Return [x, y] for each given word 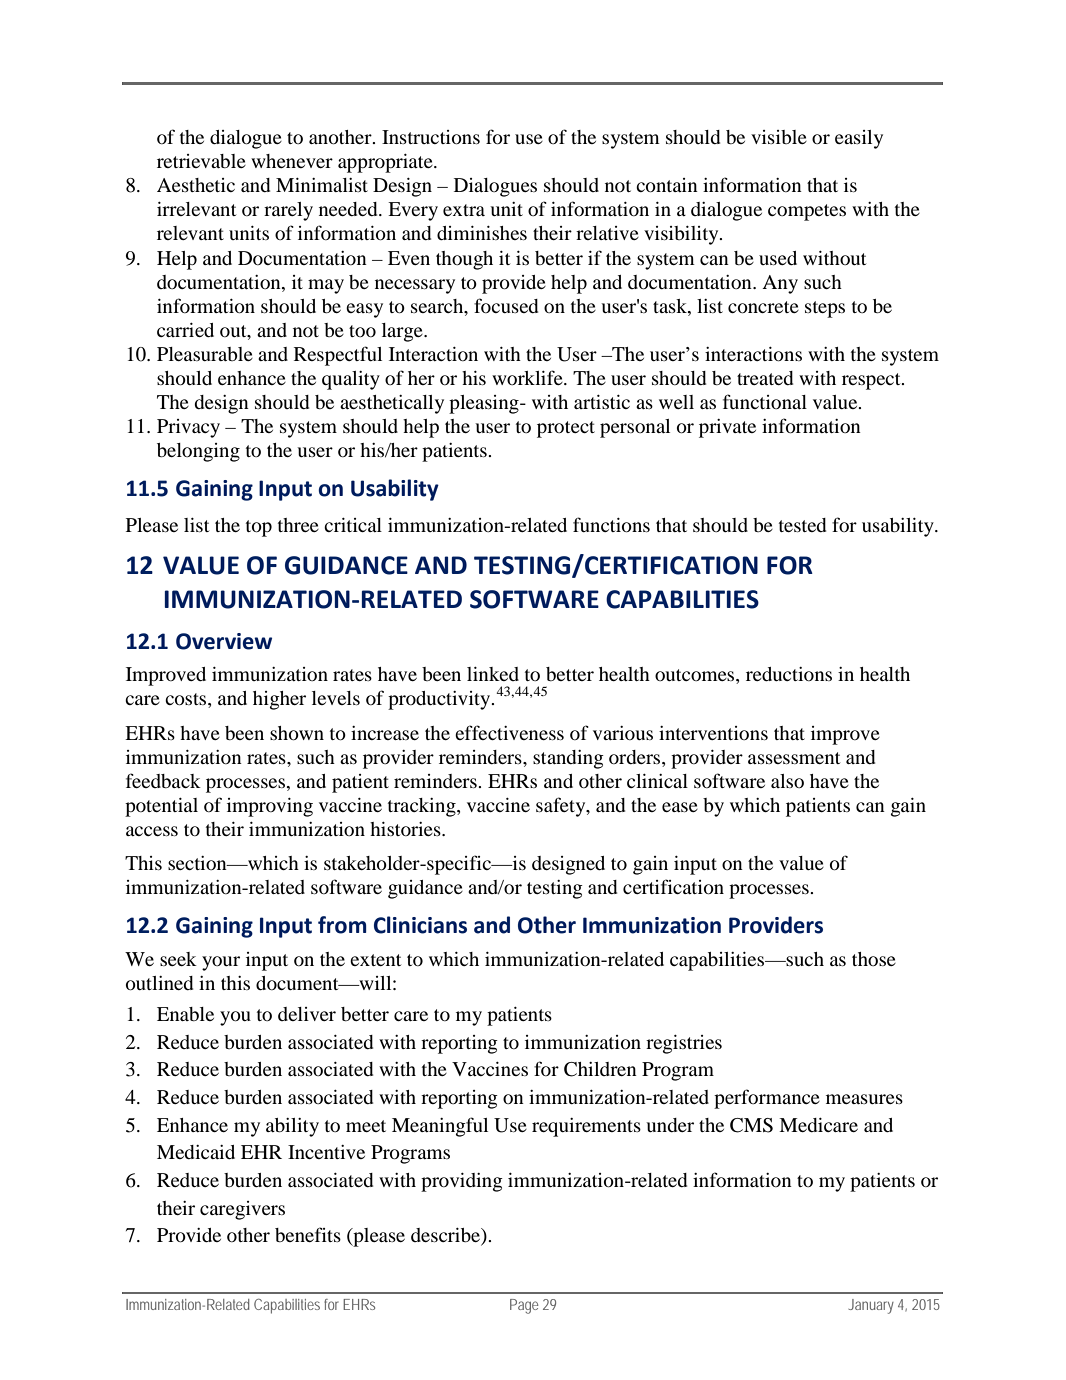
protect [566, 429]
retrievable [201, 161]
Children [600, 1069]
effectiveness [509, 732]
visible [779, 137]
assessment [794, 758]
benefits [308, 1234]
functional [765, 401]
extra [464, 210]
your [221, 963]
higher [279, 700]
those [874, 959]
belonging [198, 452]
